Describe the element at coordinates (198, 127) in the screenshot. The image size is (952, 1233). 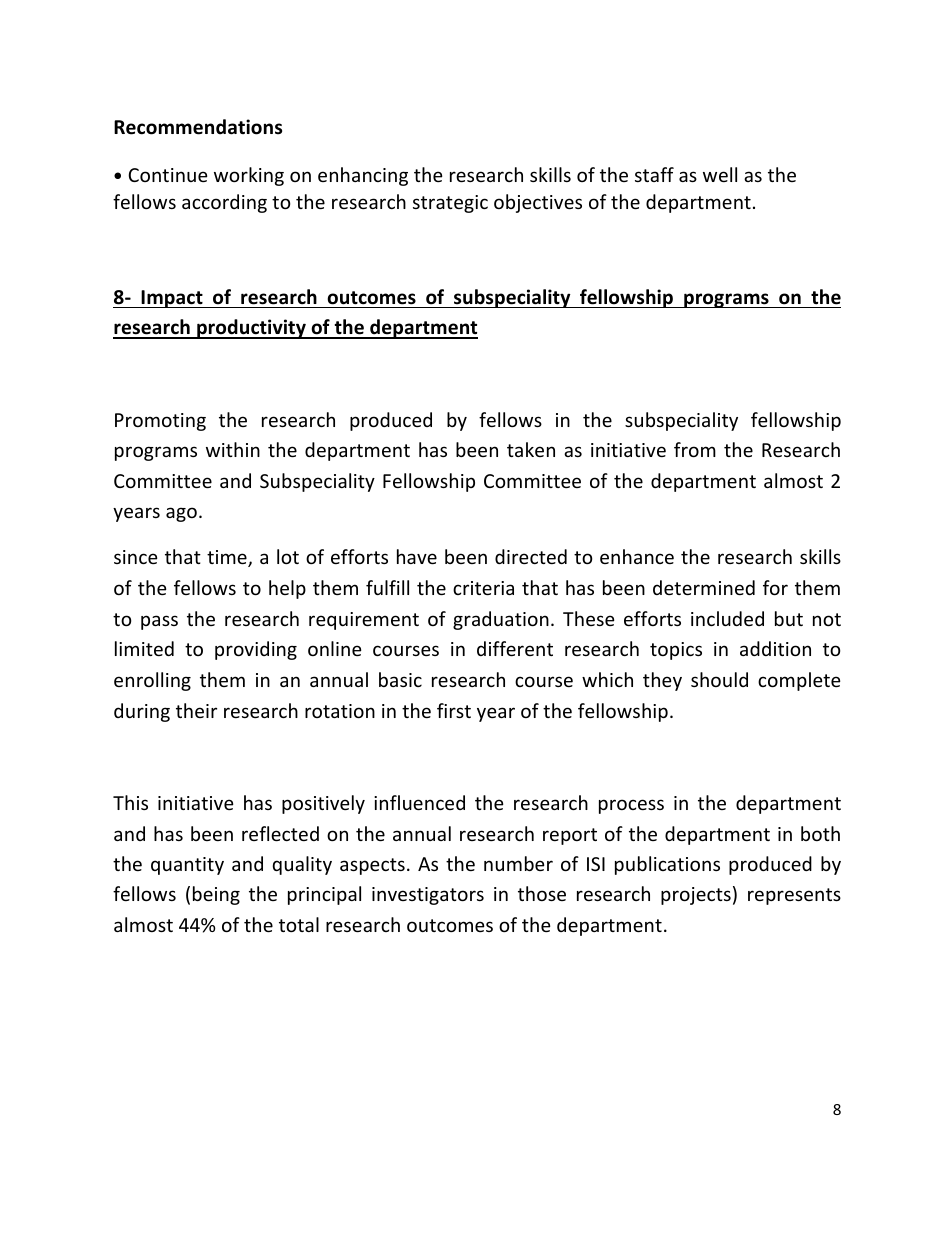
I see `Recommendations` at that location.
